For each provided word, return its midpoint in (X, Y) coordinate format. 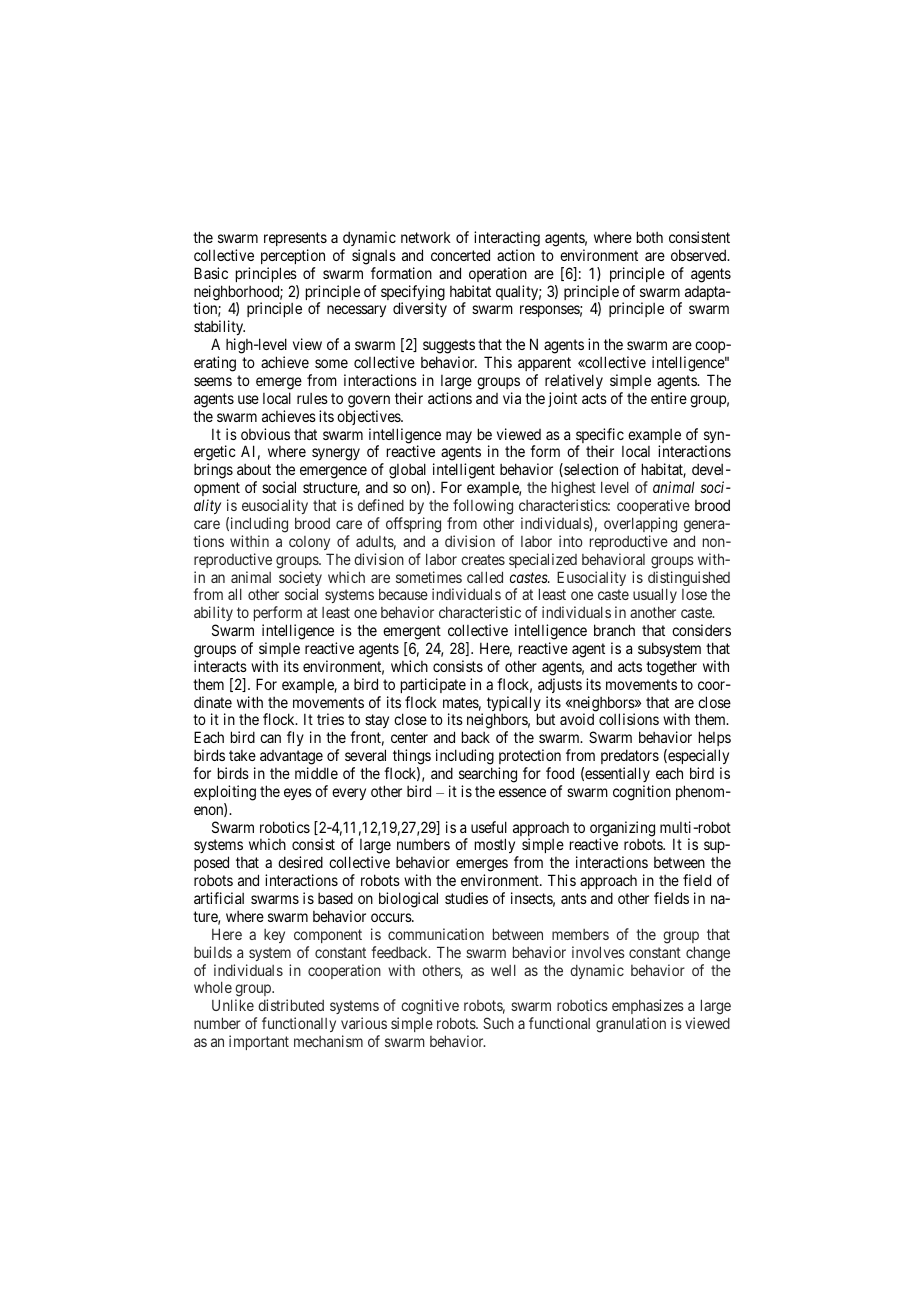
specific (600, 437)
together (671, 668)
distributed (291, 1005)
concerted (460, 255)
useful (489, 827)
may (459, 437)
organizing (622, 830)
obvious (265, 434)
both (650, 237)
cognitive (430, 1008)
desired (300, 862)
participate (433, 685)
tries (330, 719)
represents (295, 239)
